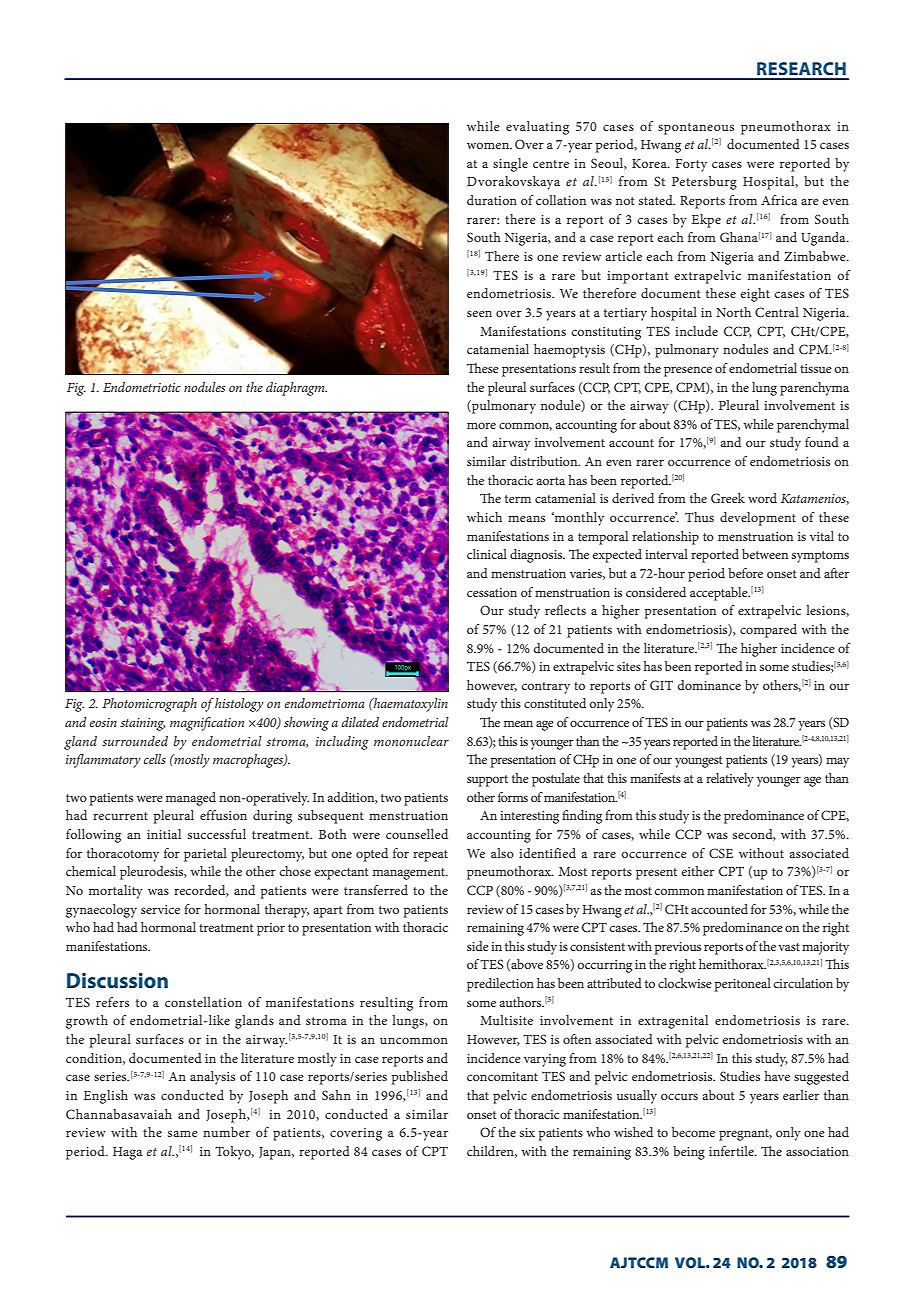 This screenshot has width=924, height=1308. What do you see at coordinates (527, 1132) in the screenshot?
I see `six` at bounding box center [527, 1132].
